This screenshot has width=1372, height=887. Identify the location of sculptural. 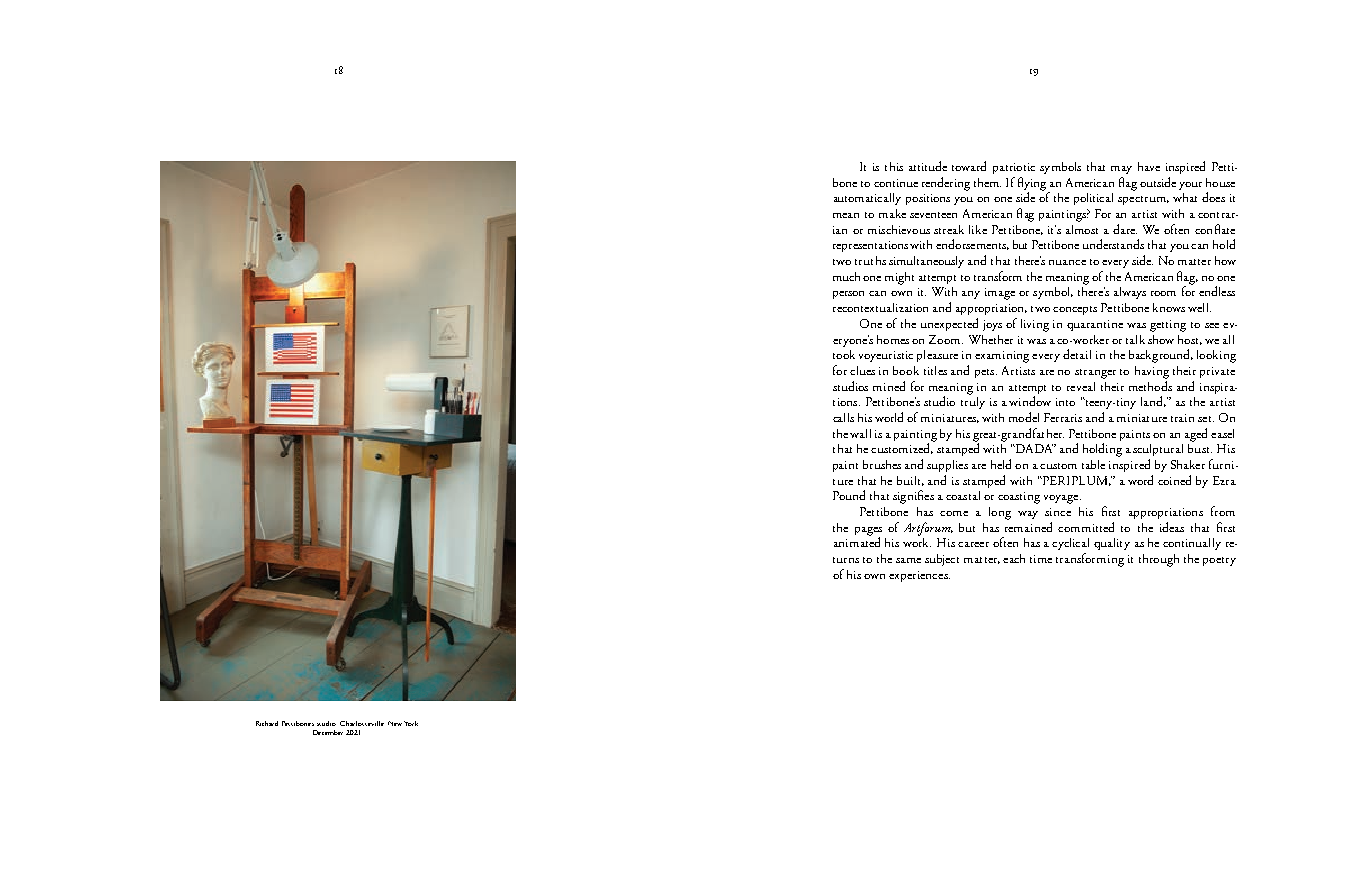
(1158, 450).
